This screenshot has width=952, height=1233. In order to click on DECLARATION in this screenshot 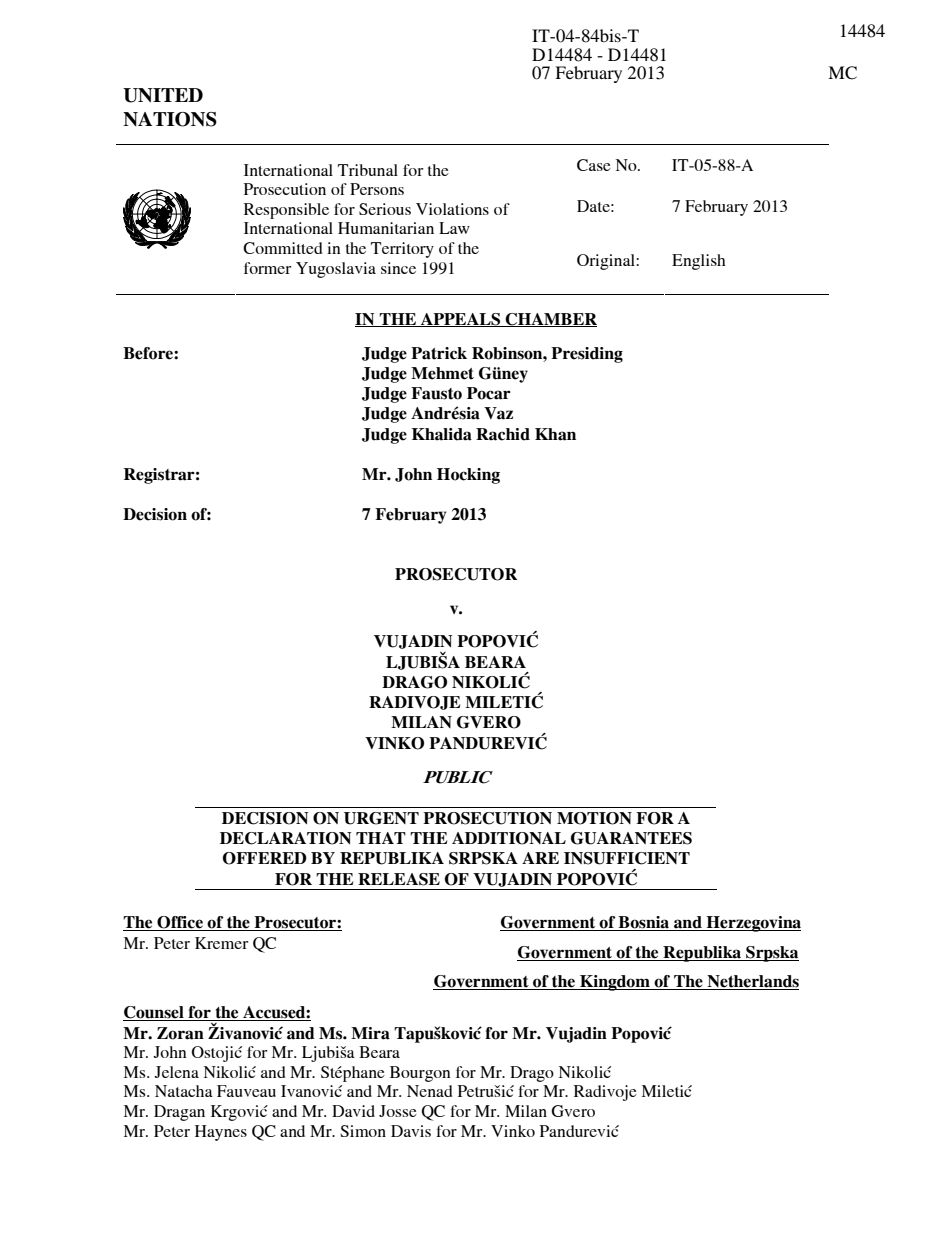, I will do `click(285, 838)`.
